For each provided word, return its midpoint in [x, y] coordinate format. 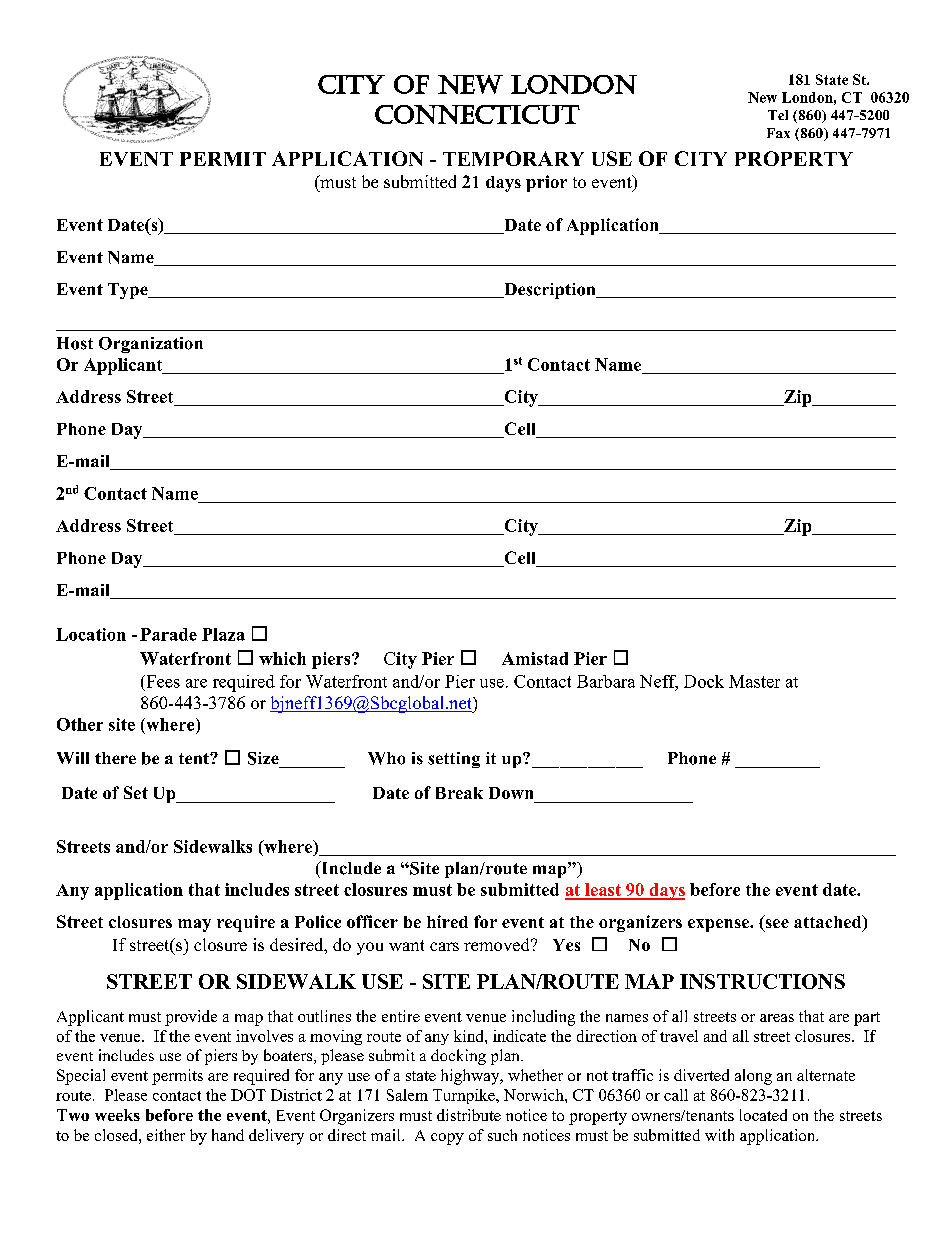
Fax [778, 133]
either [166, 1135]
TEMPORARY [513, 158]
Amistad [535, 658]
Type [129, 291]
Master [754, 681]
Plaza [223, 634]
